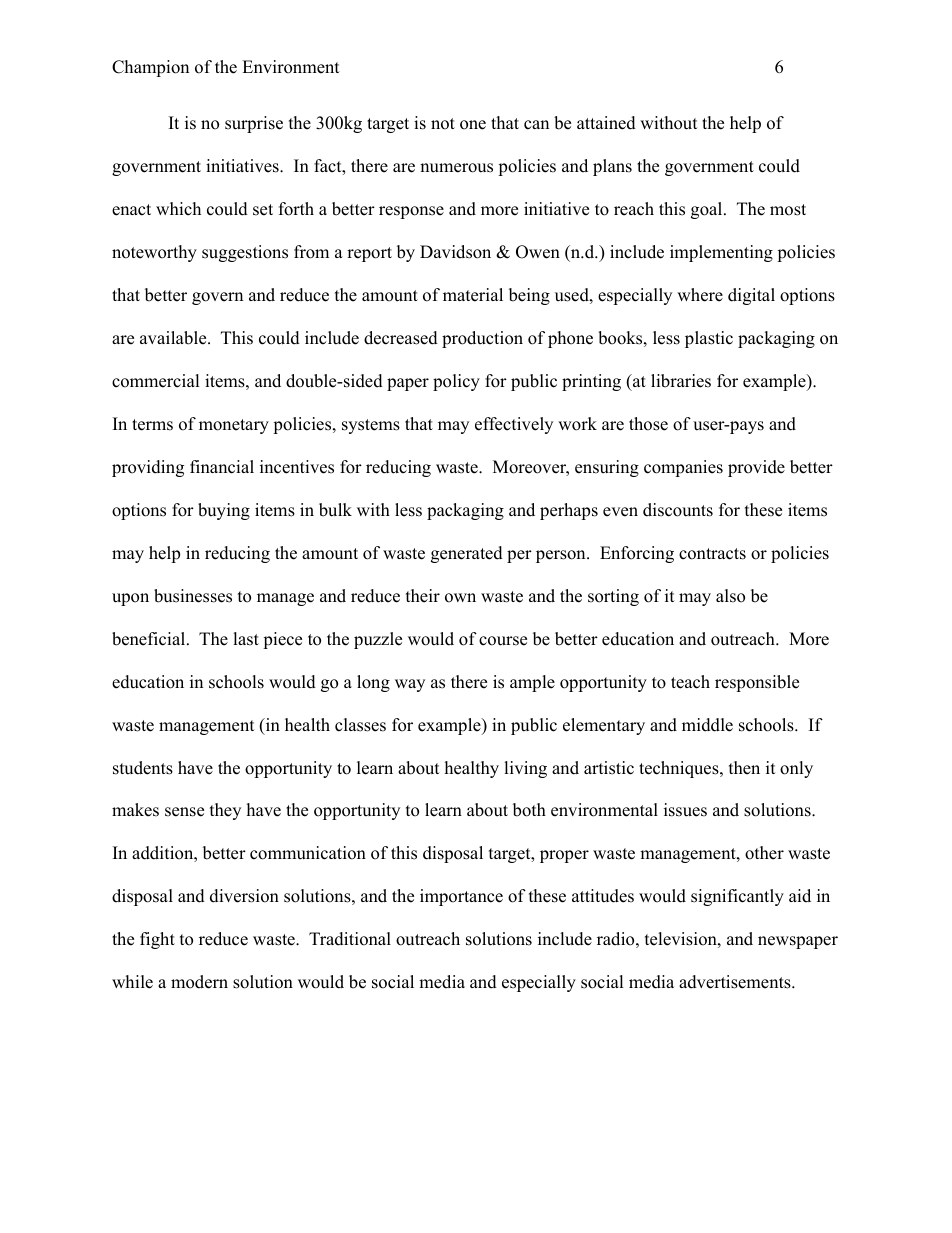  Describe the element at coordinates (224, 511) in the screenshot. I see `buying` at that location.
